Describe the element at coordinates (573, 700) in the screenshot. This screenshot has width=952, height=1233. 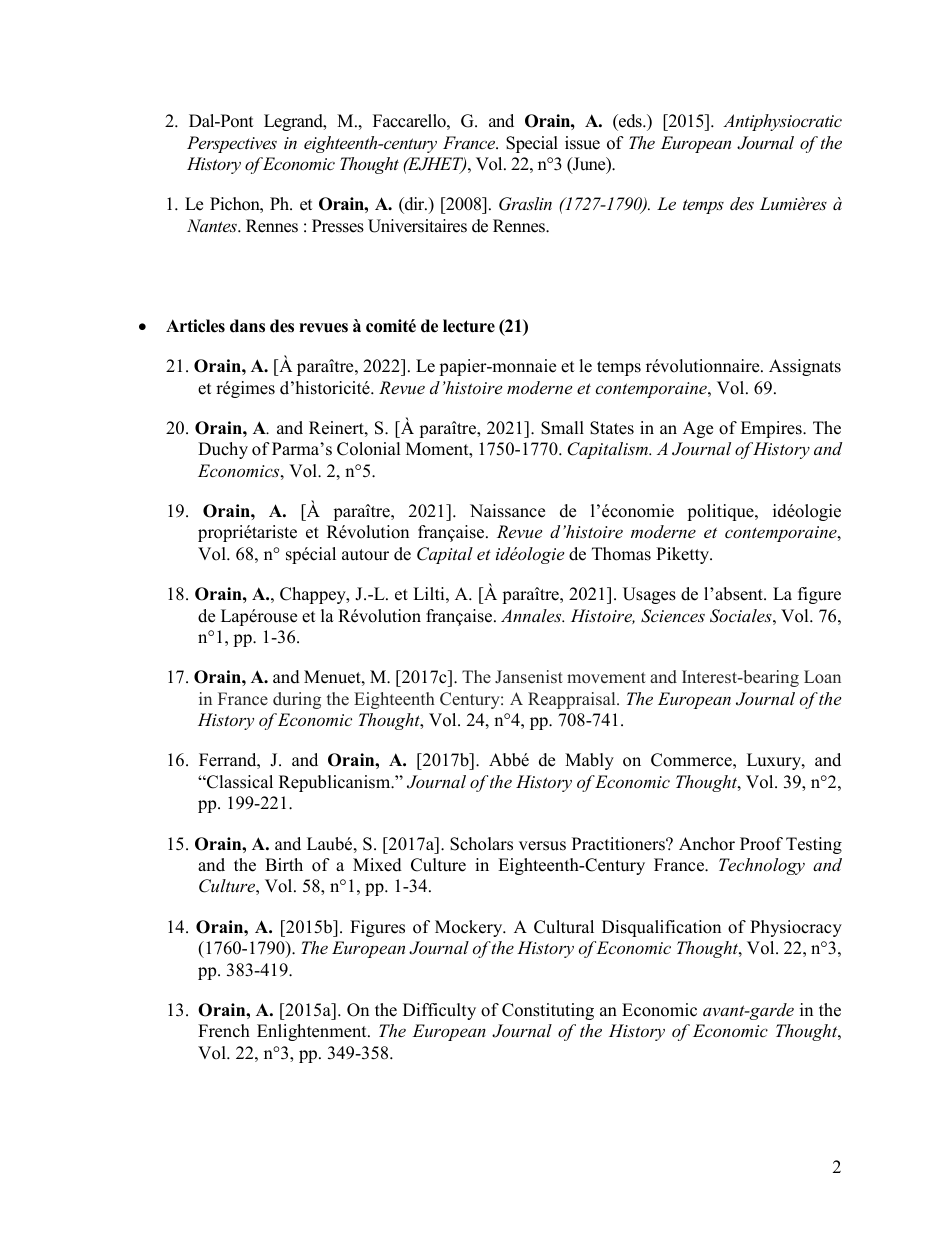
I see `Reappraisal` at that location.
